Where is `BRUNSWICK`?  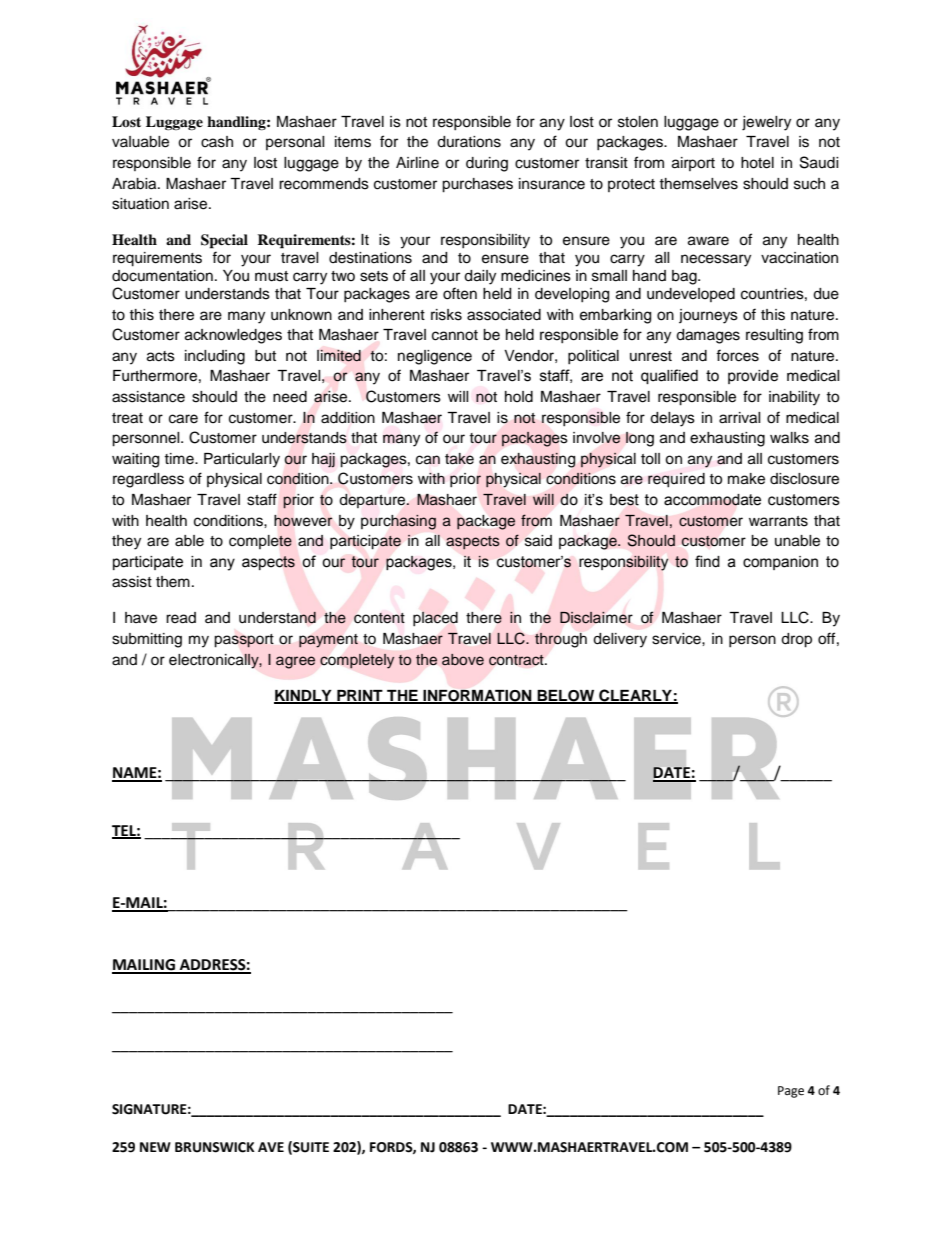
BRUNSWICK is located at coordinates (215, 1147).
